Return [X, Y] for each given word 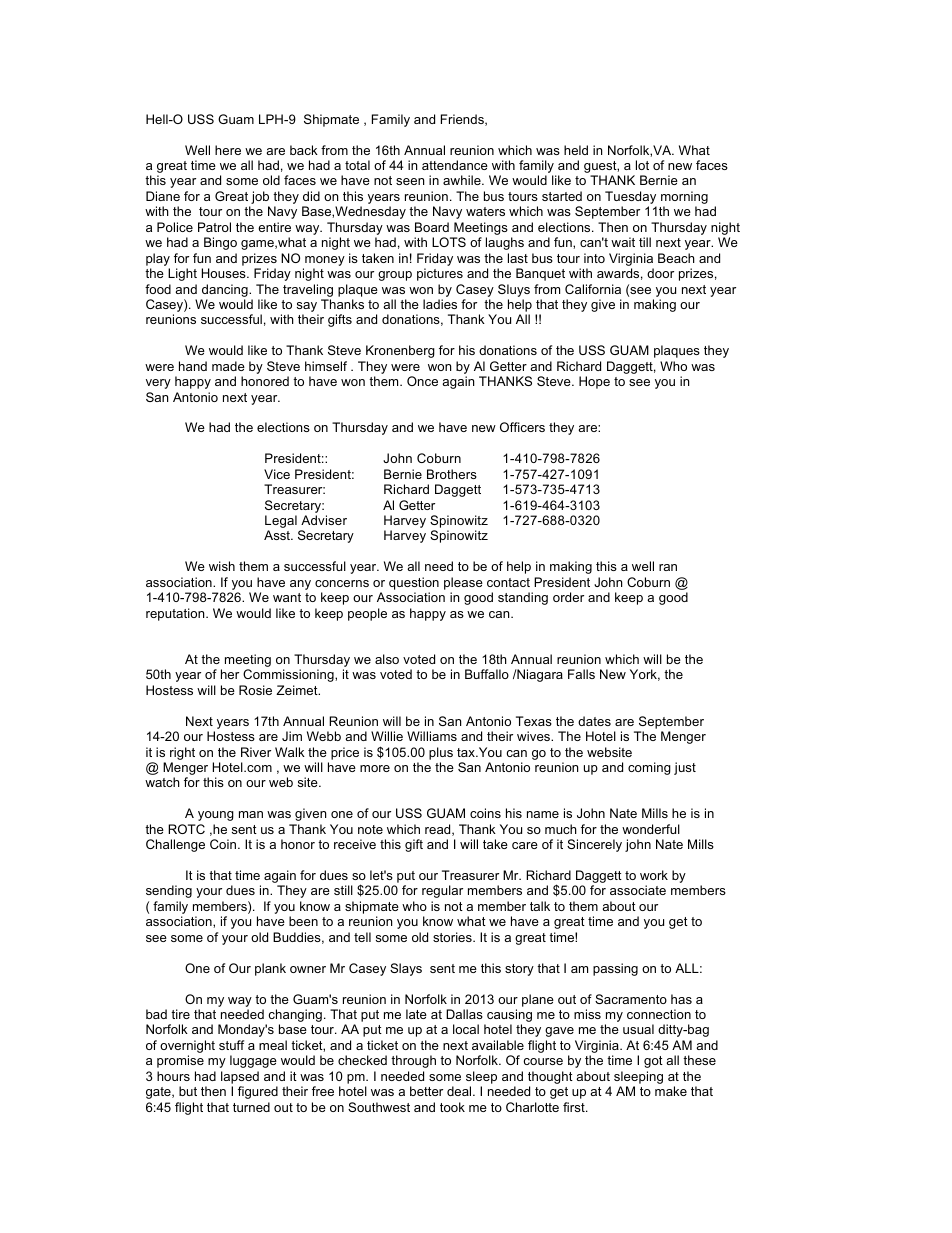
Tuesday [631, 199]
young [216, 816]
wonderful [651, 829]
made [228, 366]
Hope [594, 382]
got [653, 1062]
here [228, 150]
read [439, 830]
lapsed [240, 1077]
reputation [176, 614]
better [426, 1091]
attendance [455, 165]
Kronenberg [400, 351]
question [414, 583]
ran [668, 567]
